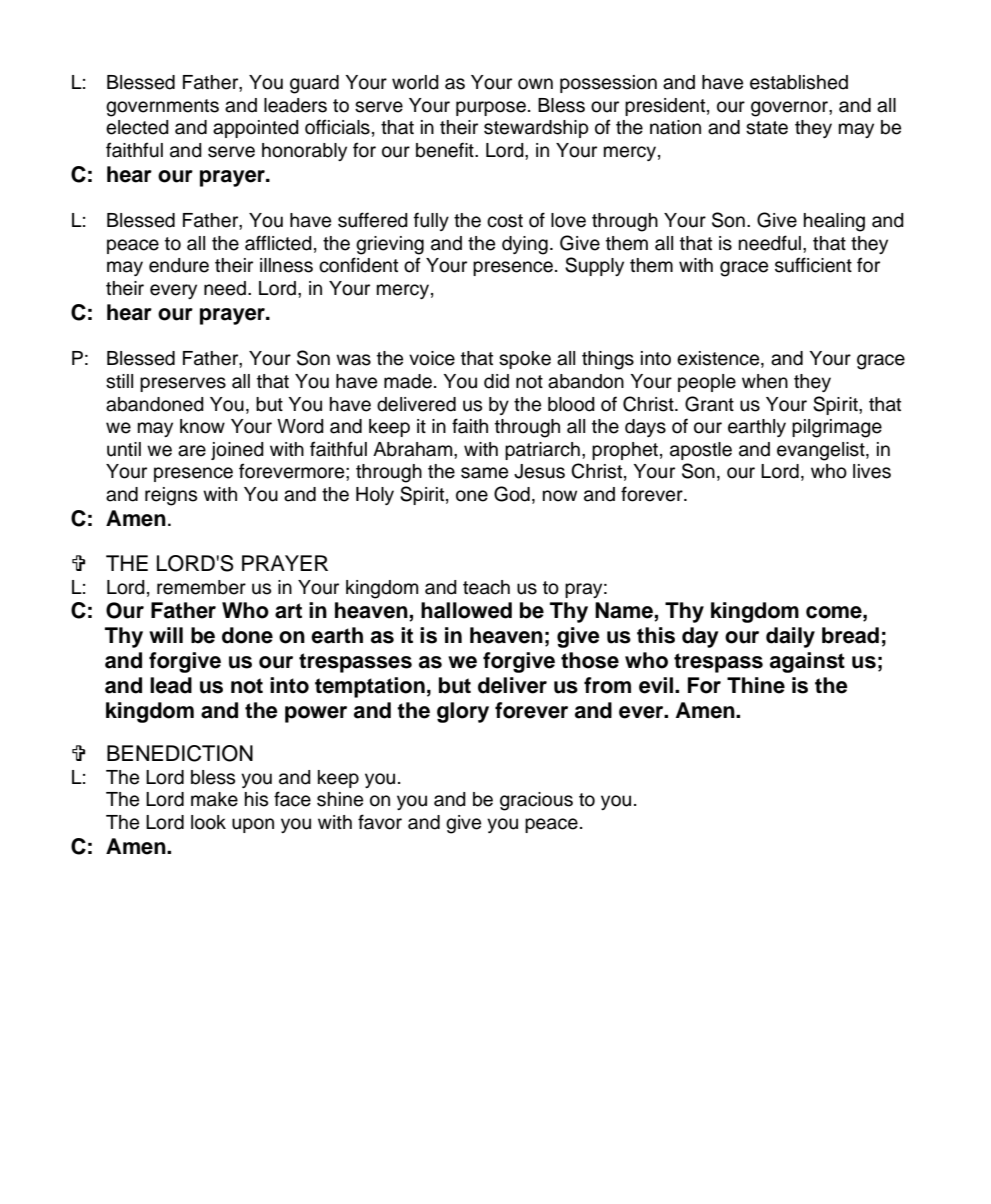 The image size is (991, 1204). I want to click on evangelist, so click(822, 451).
